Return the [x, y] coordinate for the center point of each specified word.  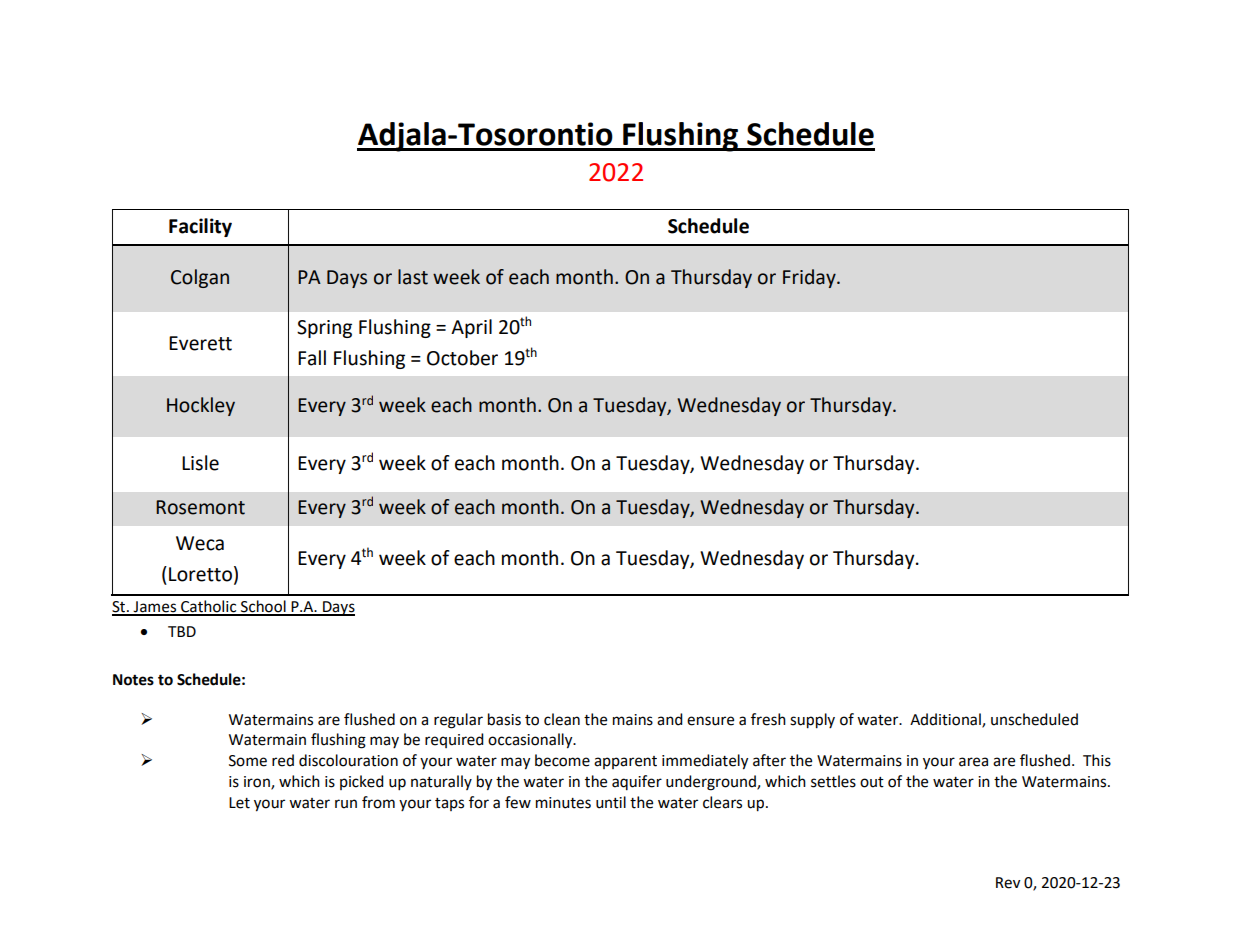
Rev [1008, 883]
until [611, 802]
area [973, 762]
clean [562, 719]
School [263, 607]
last [413, 277]
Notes [133, 680]
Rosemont [200, 507]
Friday [810, 278]
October [462, 358]
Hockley [201, 406]
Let [239, 803]
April [471, 328]
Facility [200, 227]
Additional [946, 720]
